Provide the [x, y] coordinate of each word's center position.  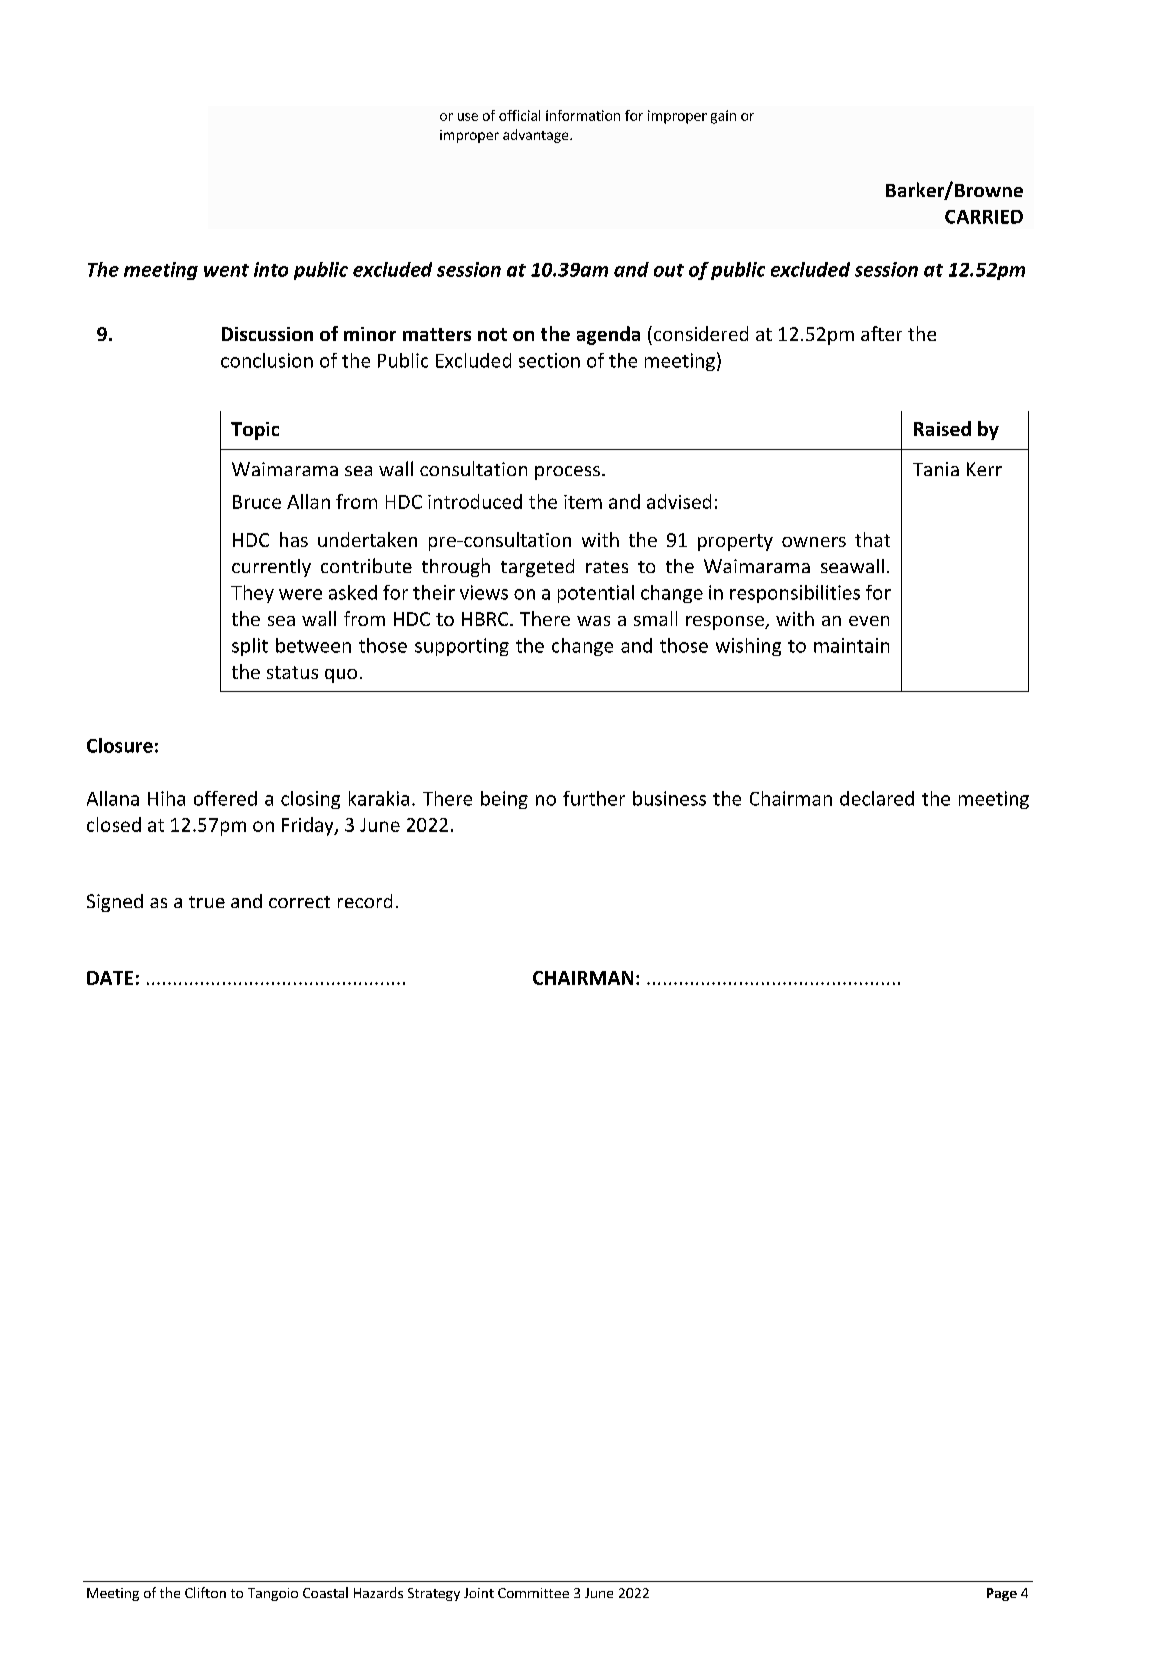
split [250, 647]
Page [1002, 1594]
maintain [851, 645]
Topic [255, 431]
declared [877, 798]
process [567, 473]
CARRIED [984, 217]
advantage [537, 136]
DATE [110, 978]
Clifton [205, 1592]
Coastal [325, 1592]
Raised [942, 428]
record [365, 901]
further [594, 798]
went [226, 270]
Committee [533, 1593]
